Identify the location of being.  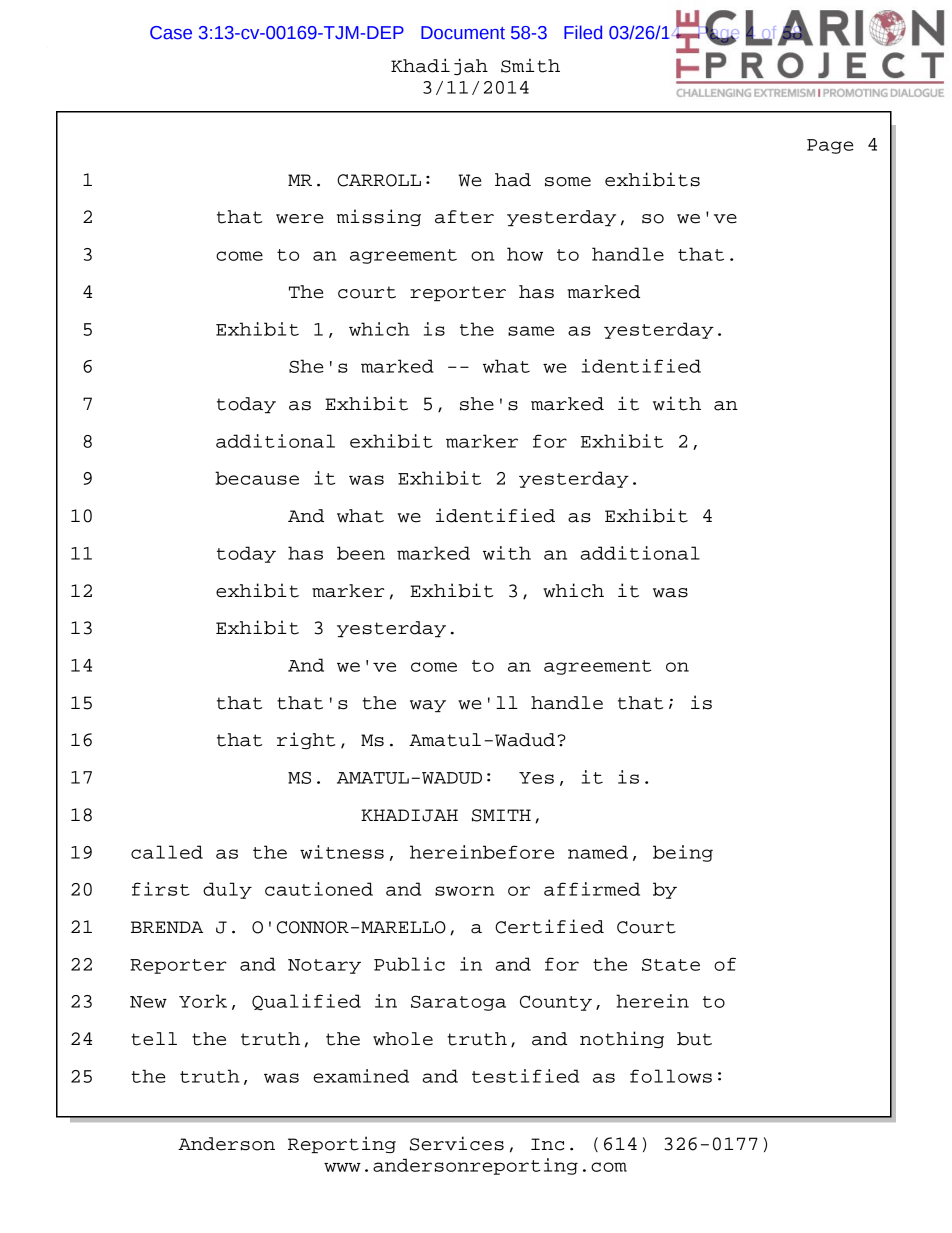
(683, 853).
